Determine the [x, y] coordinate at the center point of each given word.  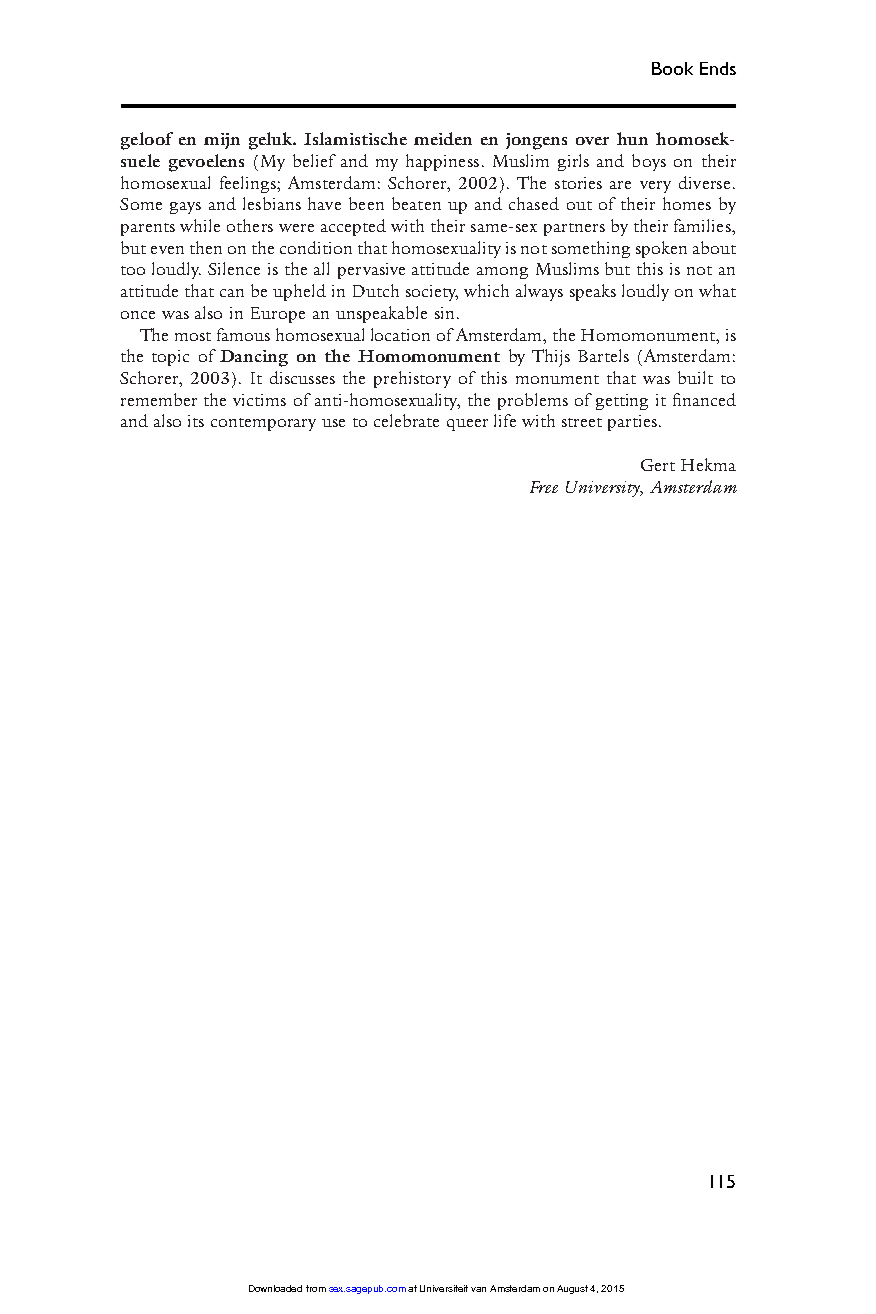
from [316, 1288]
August [574, 1289]
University [604, 489]
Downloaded [275, 1288]
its [196, 421]
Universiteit [444, 1288]
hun [632, 138]
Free [544, 487]
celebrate [406, 420]
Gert [658, 465]
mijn [222, 141]
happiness [442, 162]
